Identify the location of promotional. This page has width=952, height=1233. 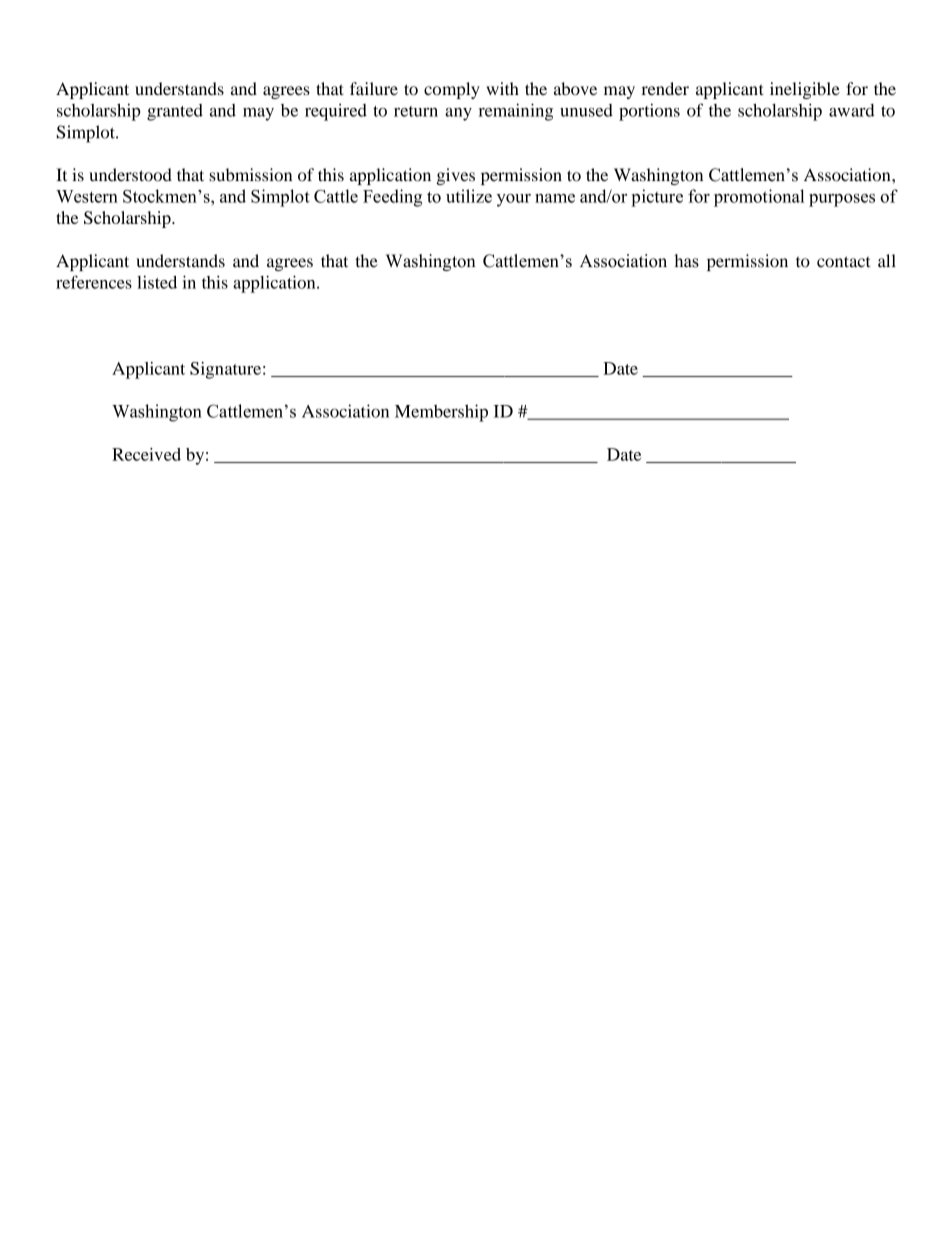
(759, 198).
